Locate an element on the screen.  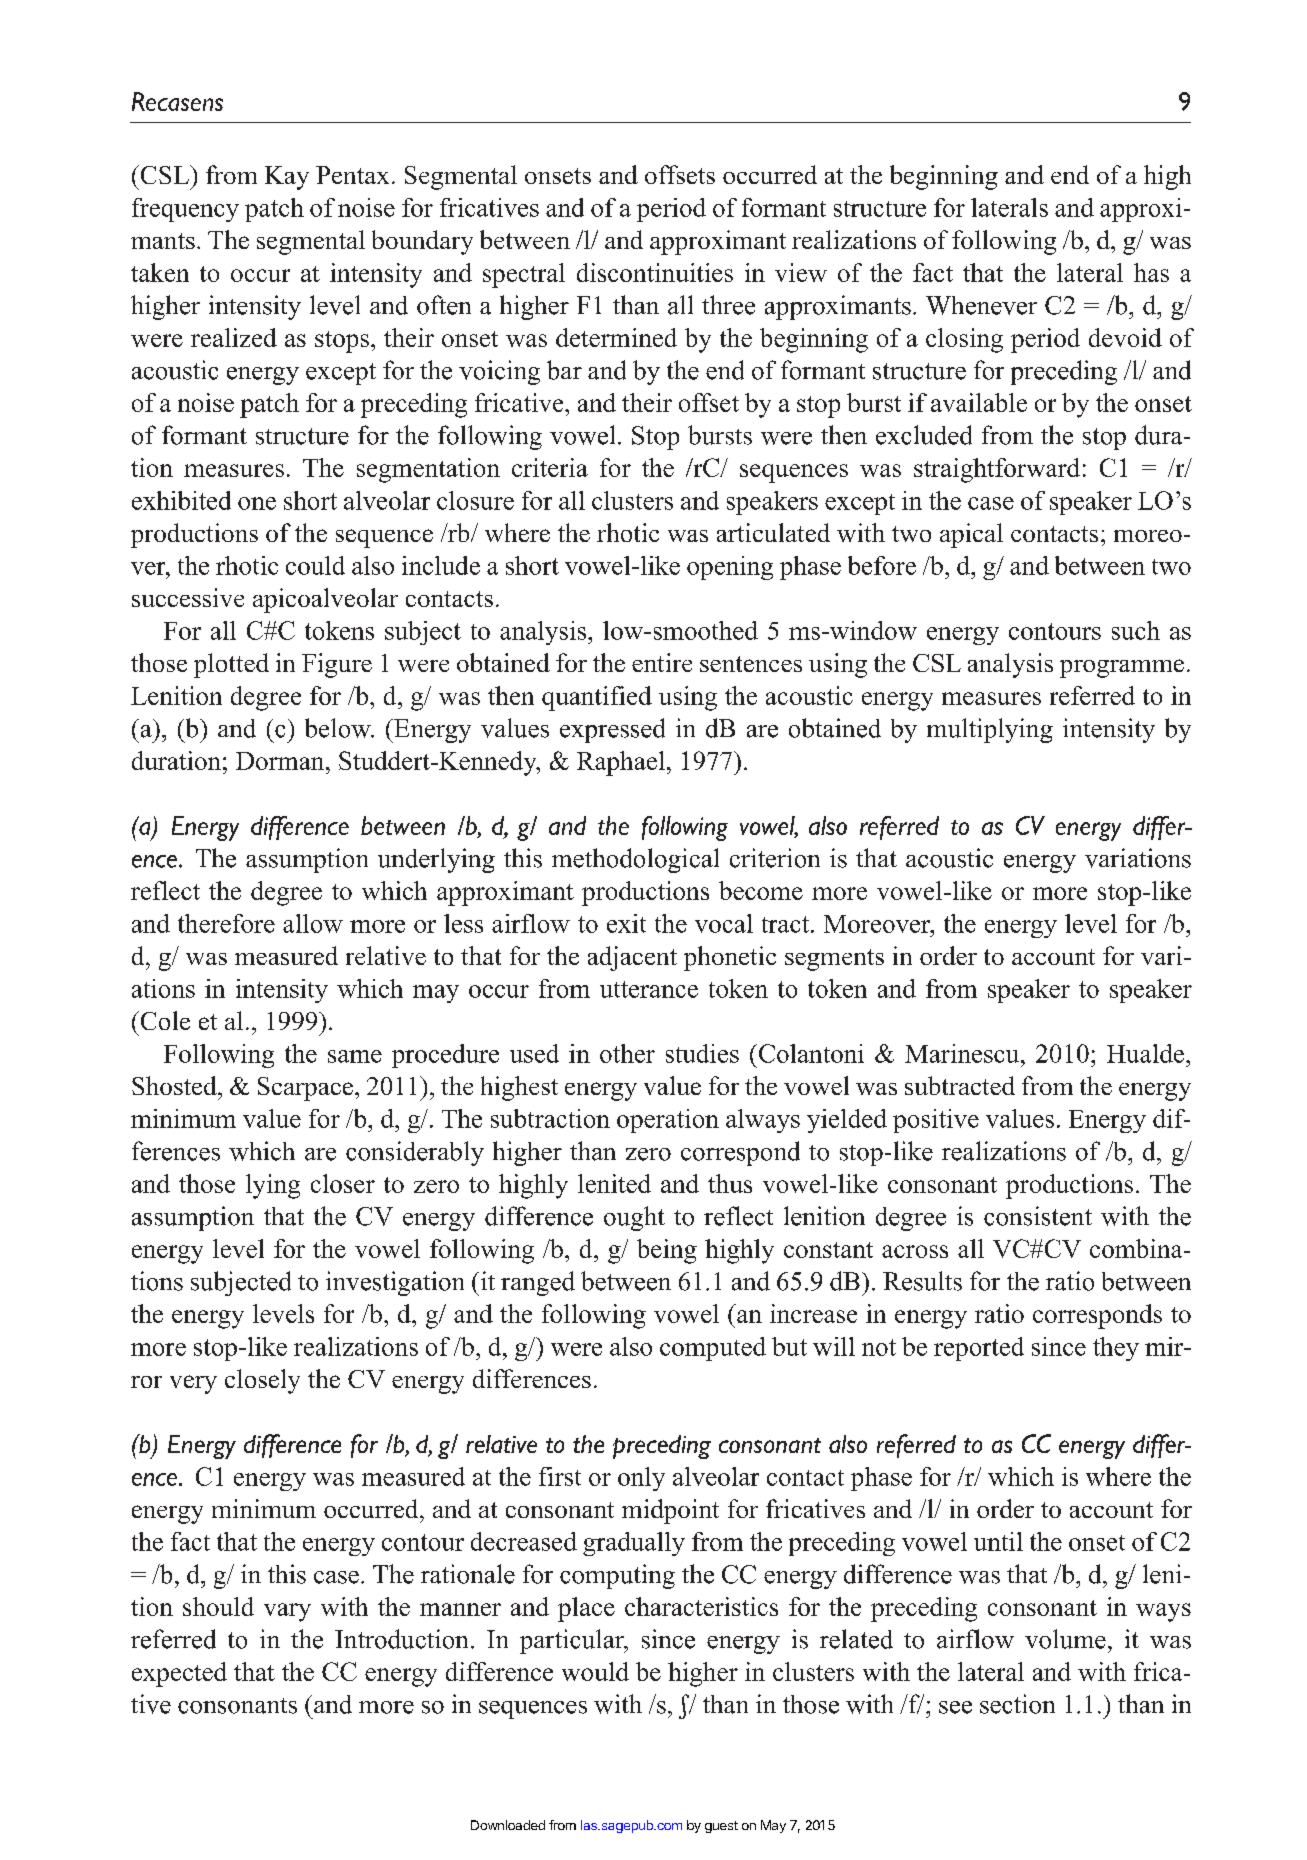
segments is located at coordinates (834, 960).
